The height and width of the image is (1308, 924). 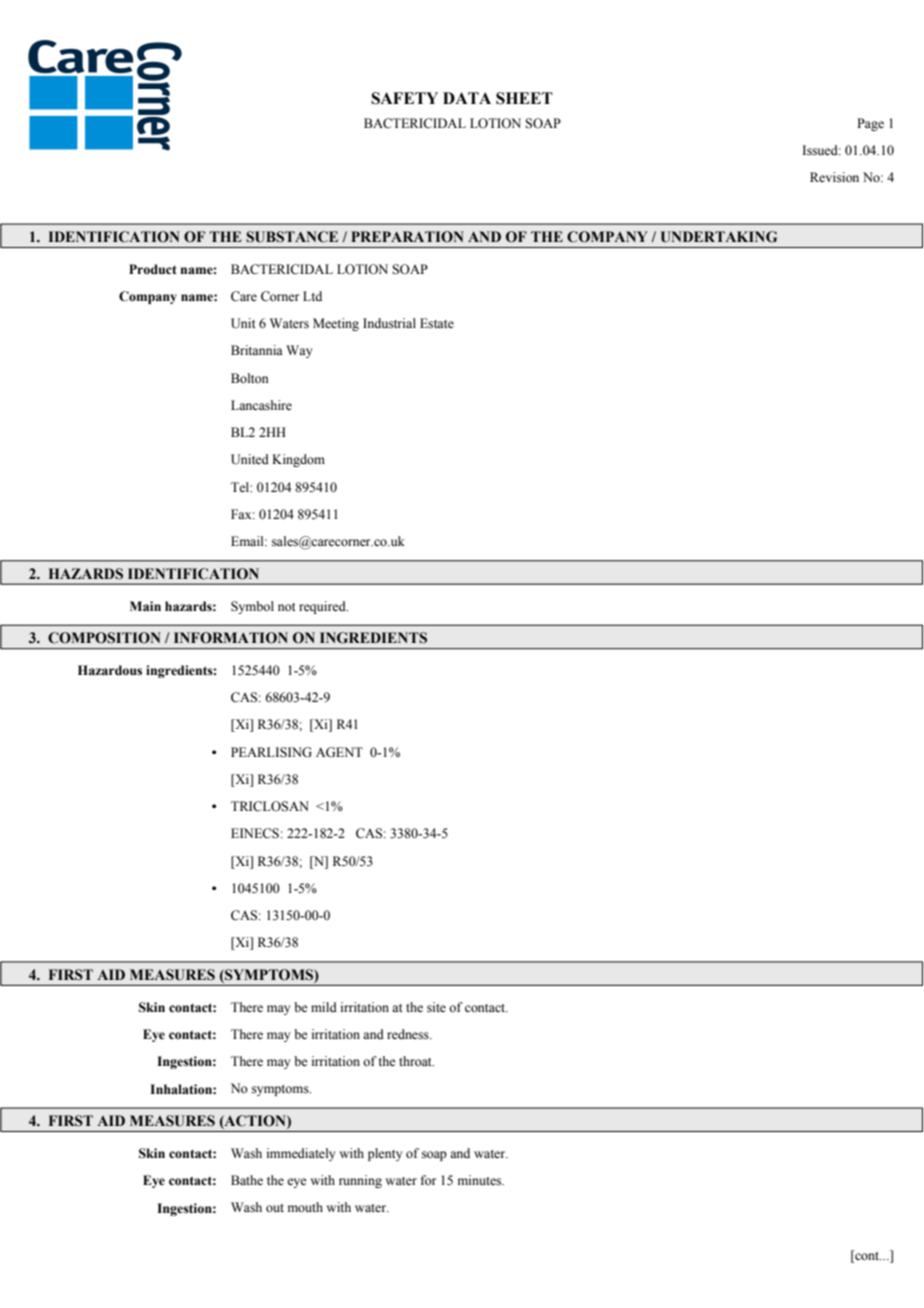 I want to click on site, so click(x=436, y=1007).
